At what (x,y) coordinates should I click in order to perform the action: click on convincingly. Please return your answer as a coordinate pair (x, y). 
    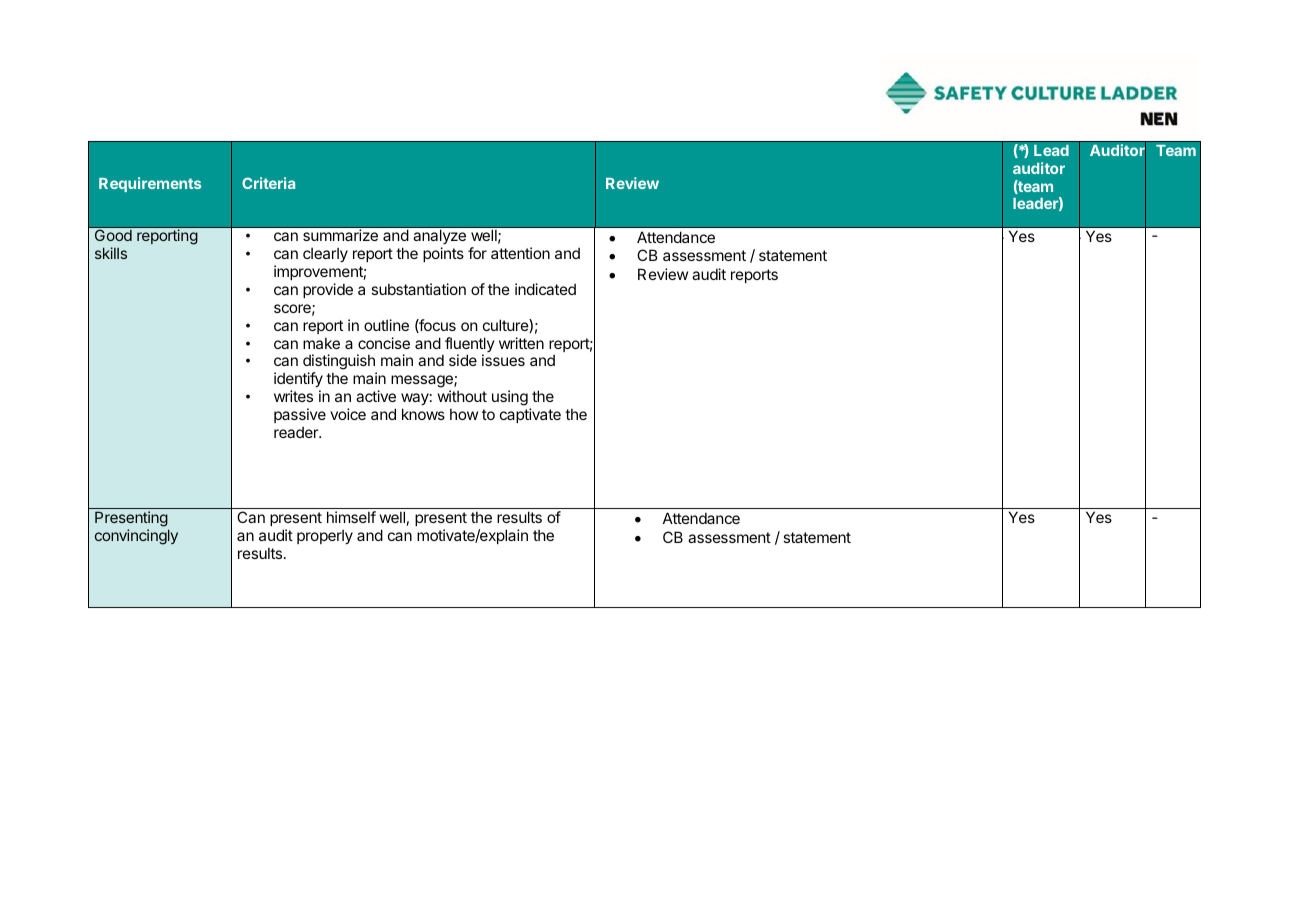
    Looking at the image, I should click on (136, 537).
